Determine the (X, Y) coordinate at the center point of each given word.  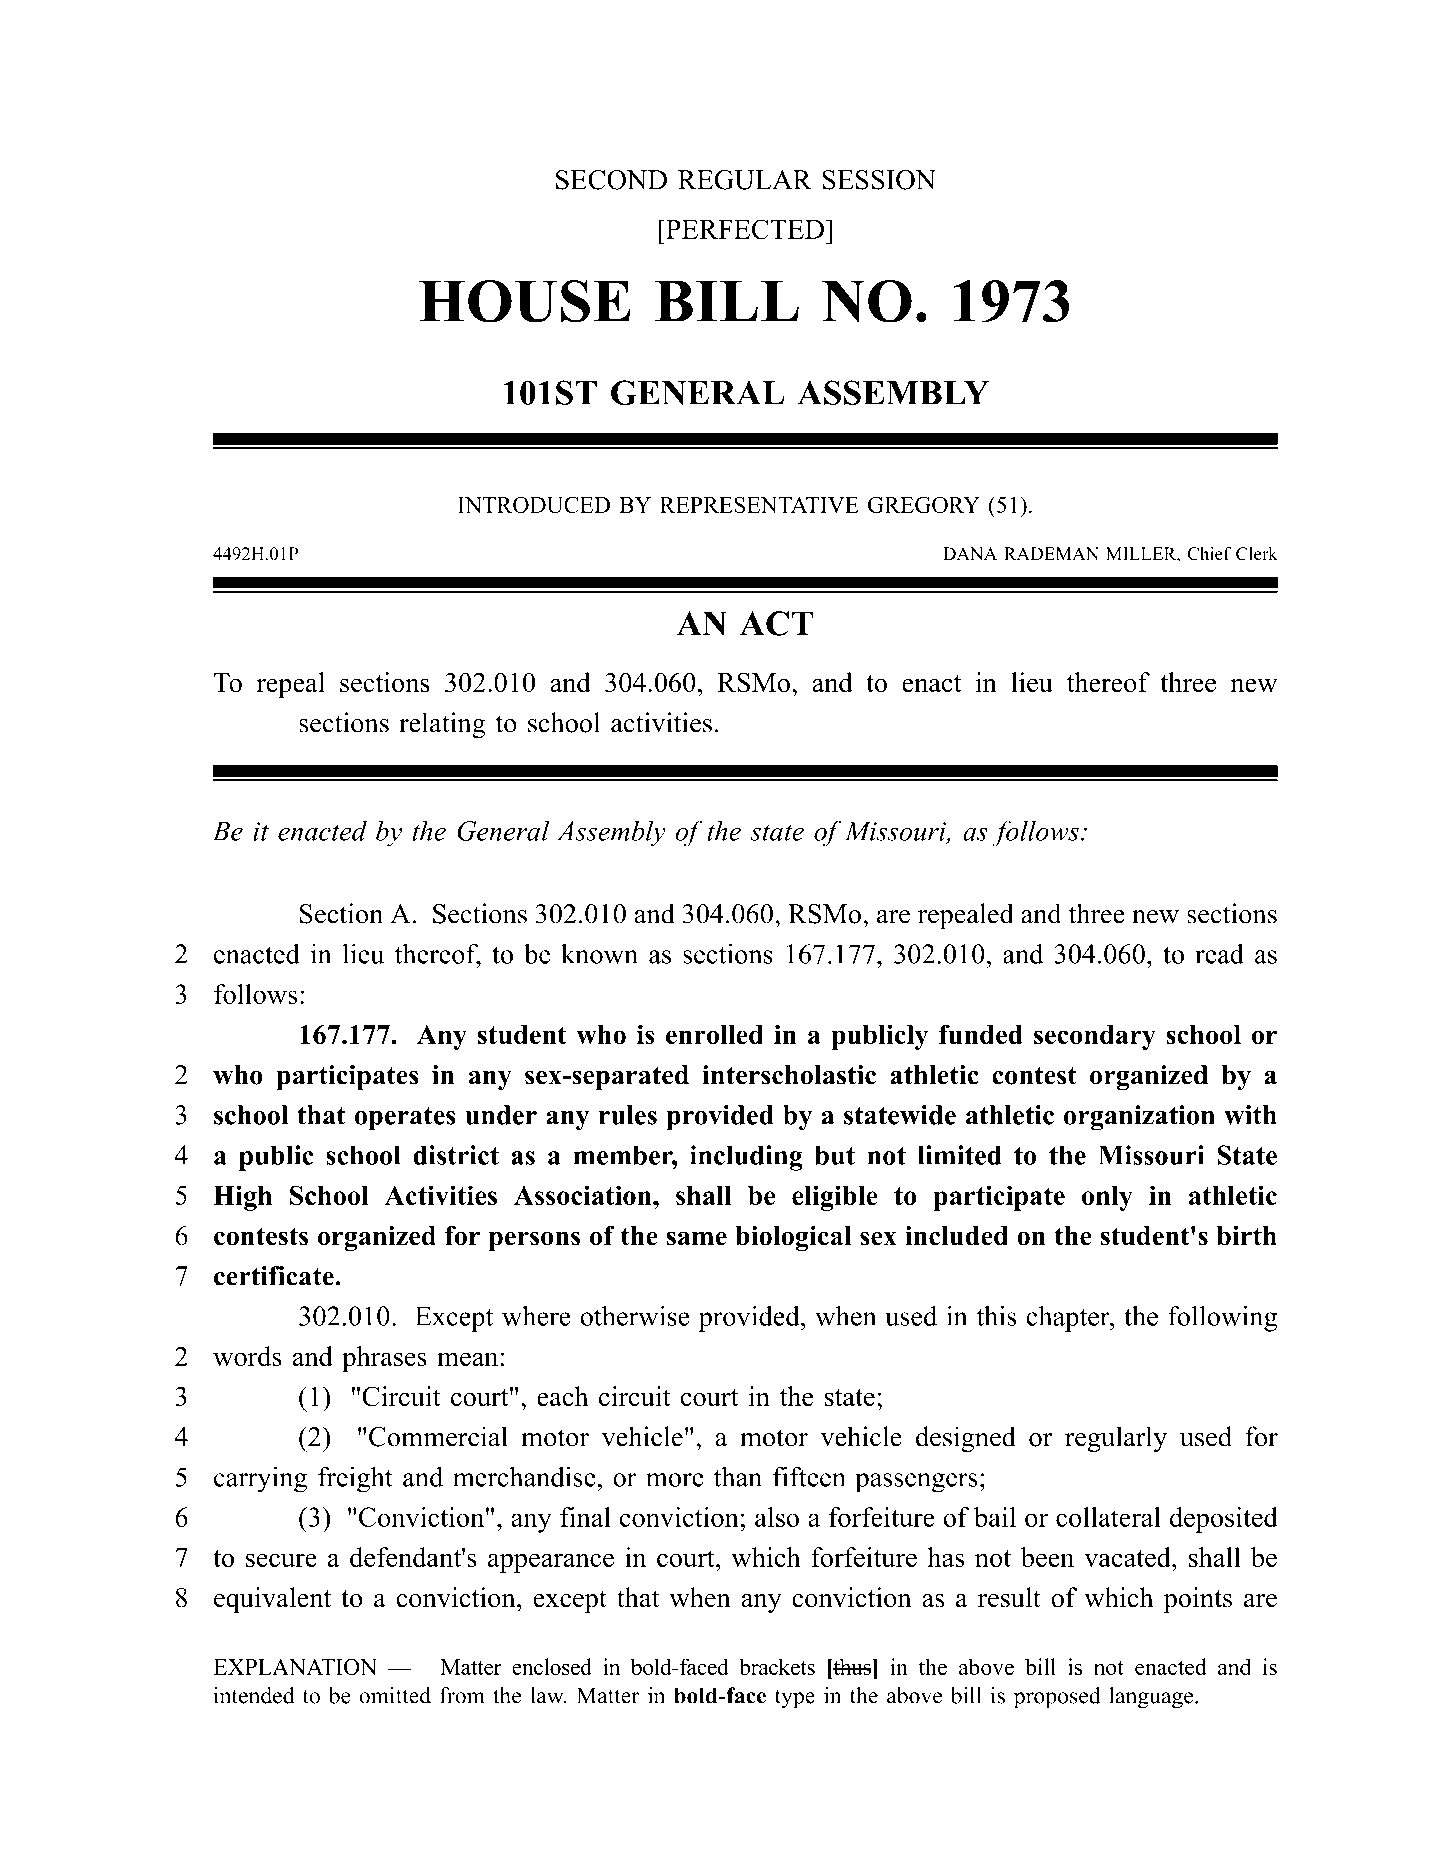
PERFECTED (744, 229)
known (599, 953)
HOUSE (525, 301)
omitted (395, 1695)
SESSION (879, 180)
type (795, 1699)
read (1219, 953)
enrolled (714, 1035)
